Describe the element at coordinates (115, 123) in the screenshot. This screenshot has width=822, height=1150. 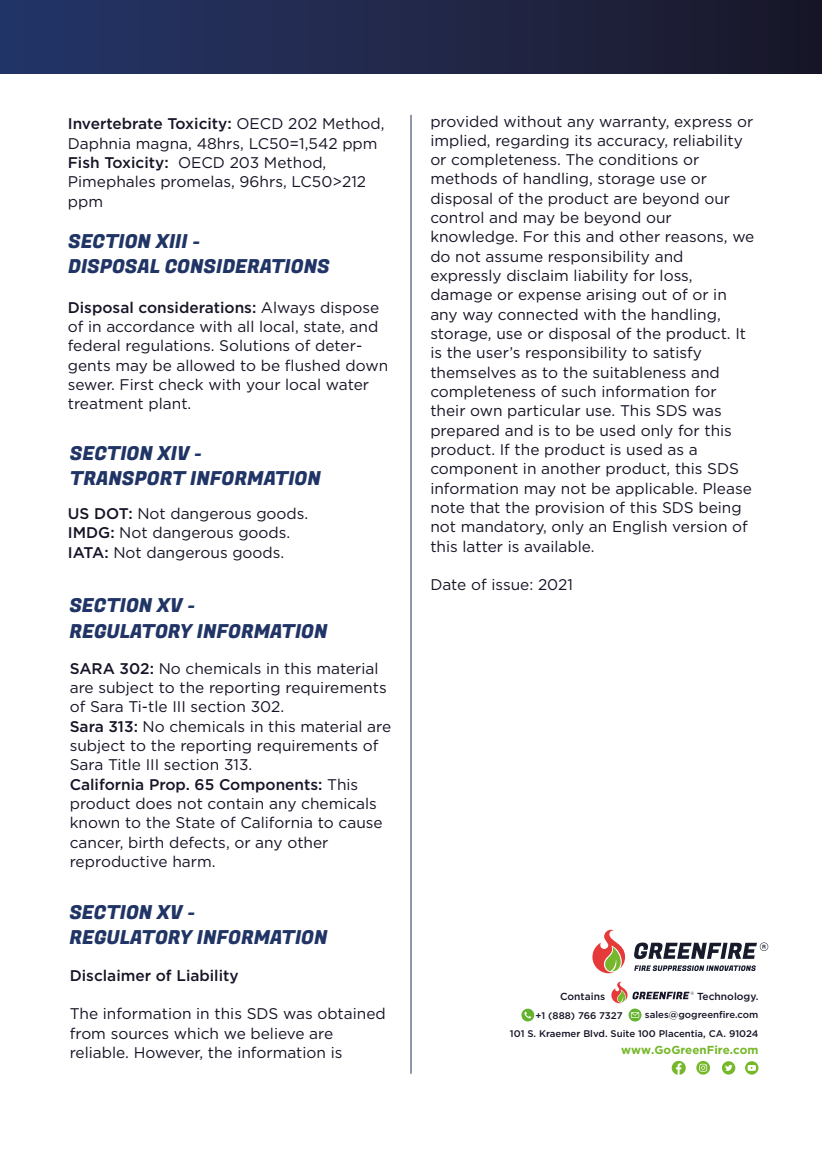
I see `Invertebrate` at that location.
